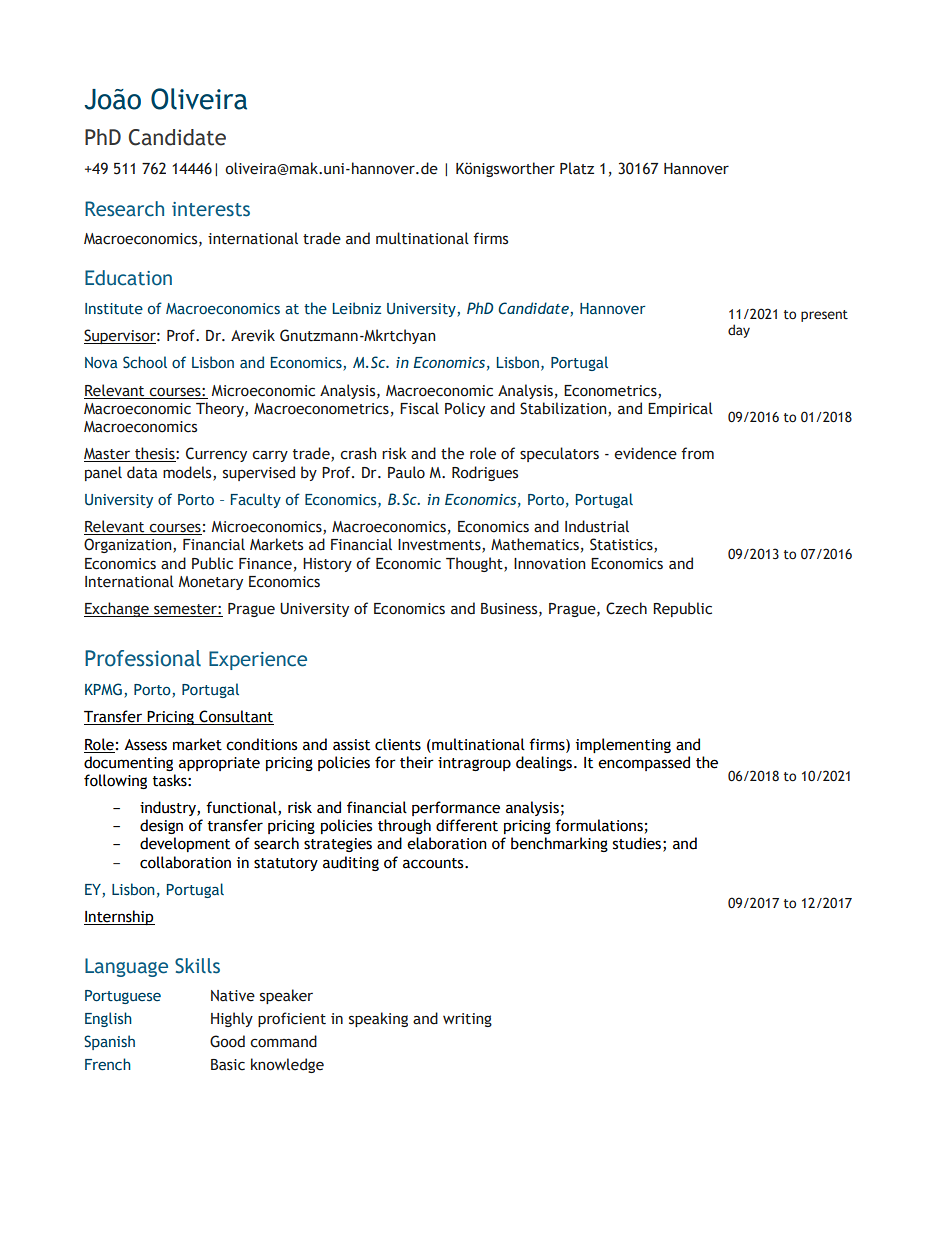 Image resolution: width=952 pixels, height=1233 pixels. I want to click on interests, so click(211, 209).
